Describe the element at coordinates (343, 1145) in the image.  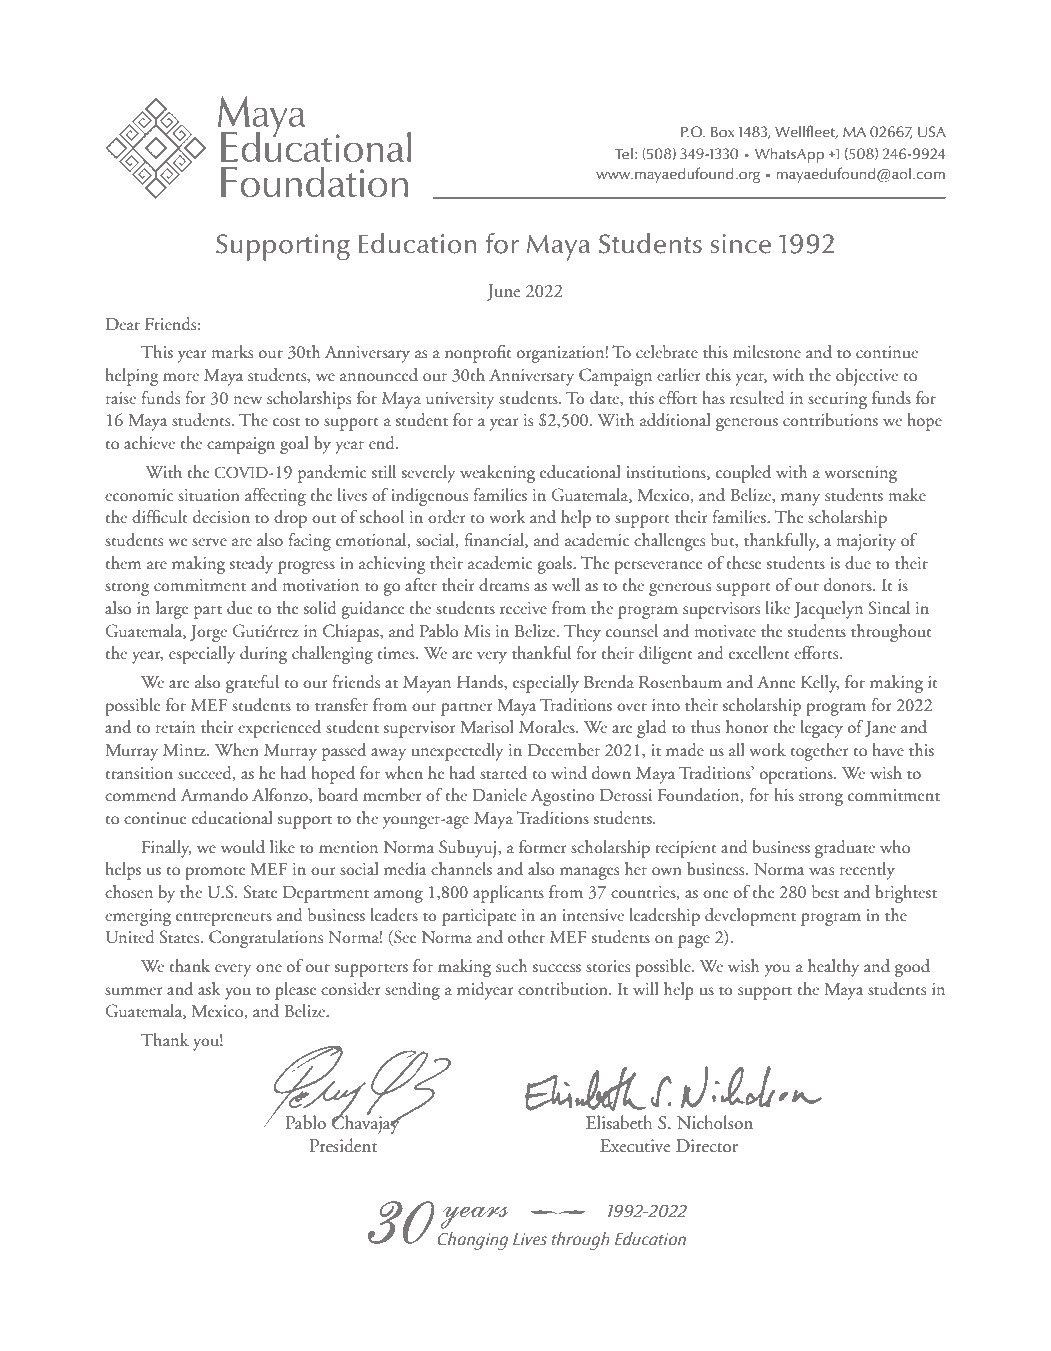
I see `President` at that location.
